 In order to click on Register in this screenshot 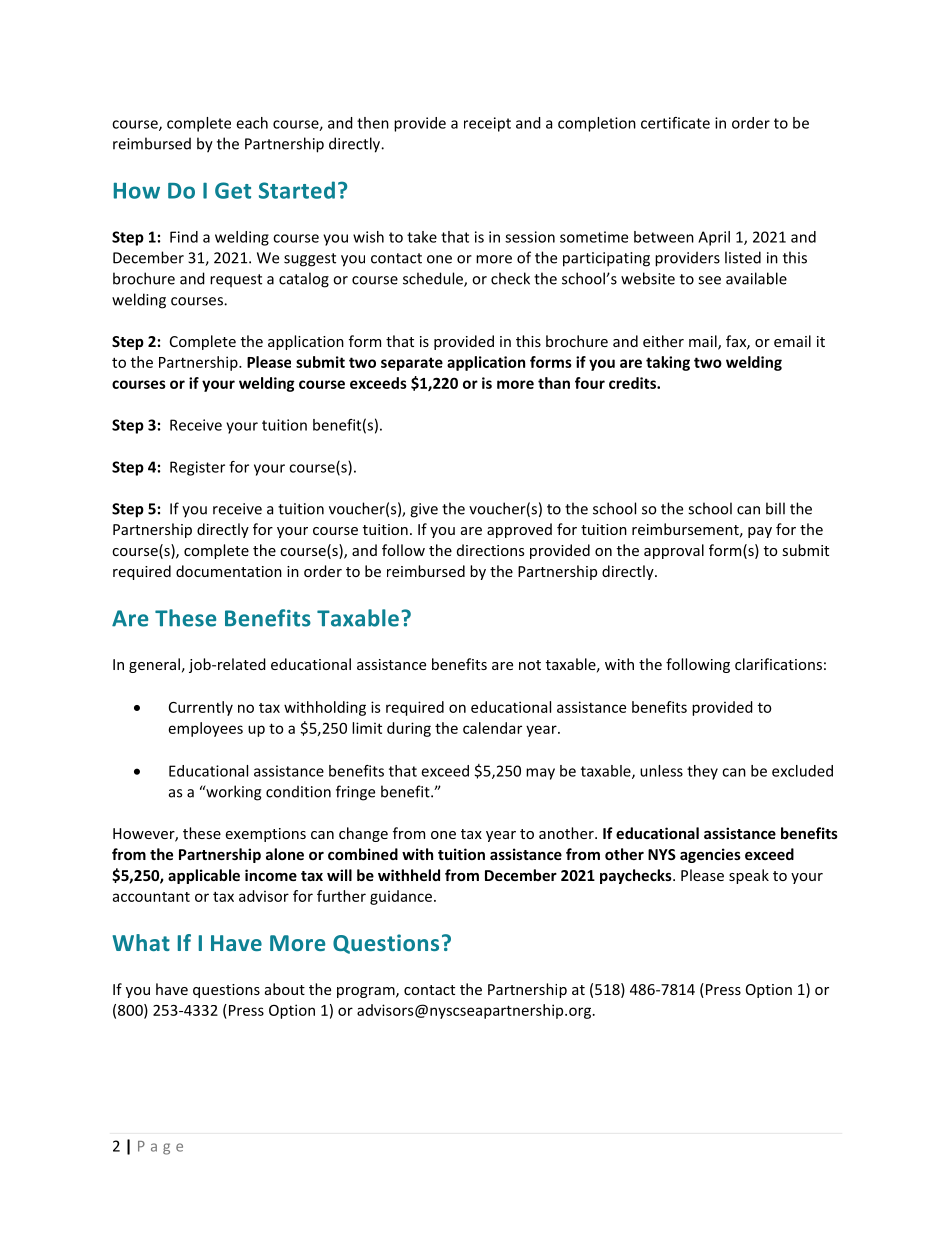, I will do `click(197, 468)`.
